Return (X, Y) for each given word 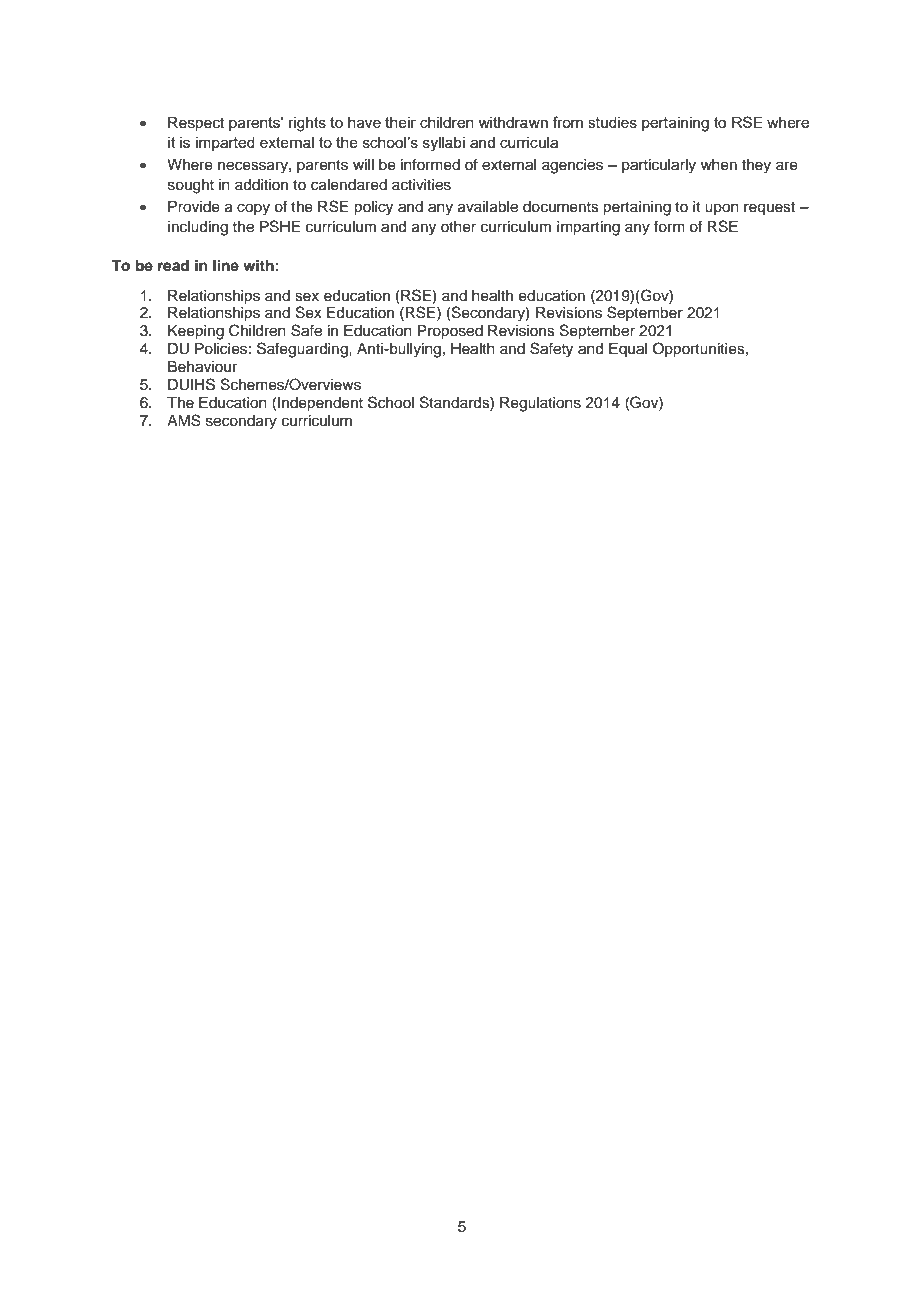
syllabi (444, 144)
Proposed (450, 332)
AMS (184, 420)
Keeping (196, 332)
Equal (628, 350)
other (458, 227)
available (488, 207)
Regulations (540, 404)
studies (612, 122)
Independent (320, 404)
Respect (196, 124)
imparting (588, 228)
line (226, 265)
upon (722, 209)
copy (253, 209)
